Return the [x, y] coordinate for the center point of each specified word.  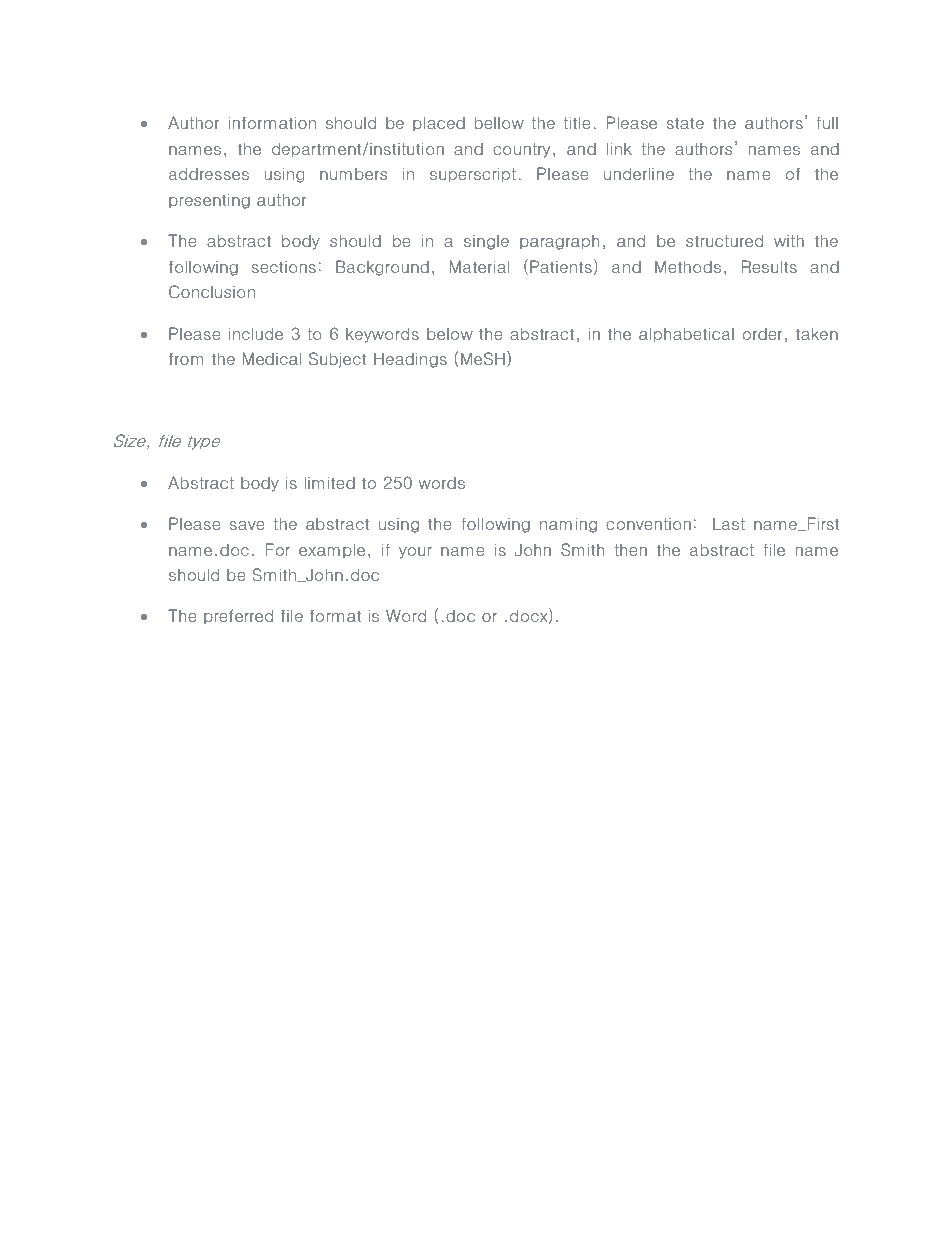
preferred [238, 616]
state [685, 123]
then [630, 550]
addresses [209, 173]
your [415, 553]
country [521, 150]
